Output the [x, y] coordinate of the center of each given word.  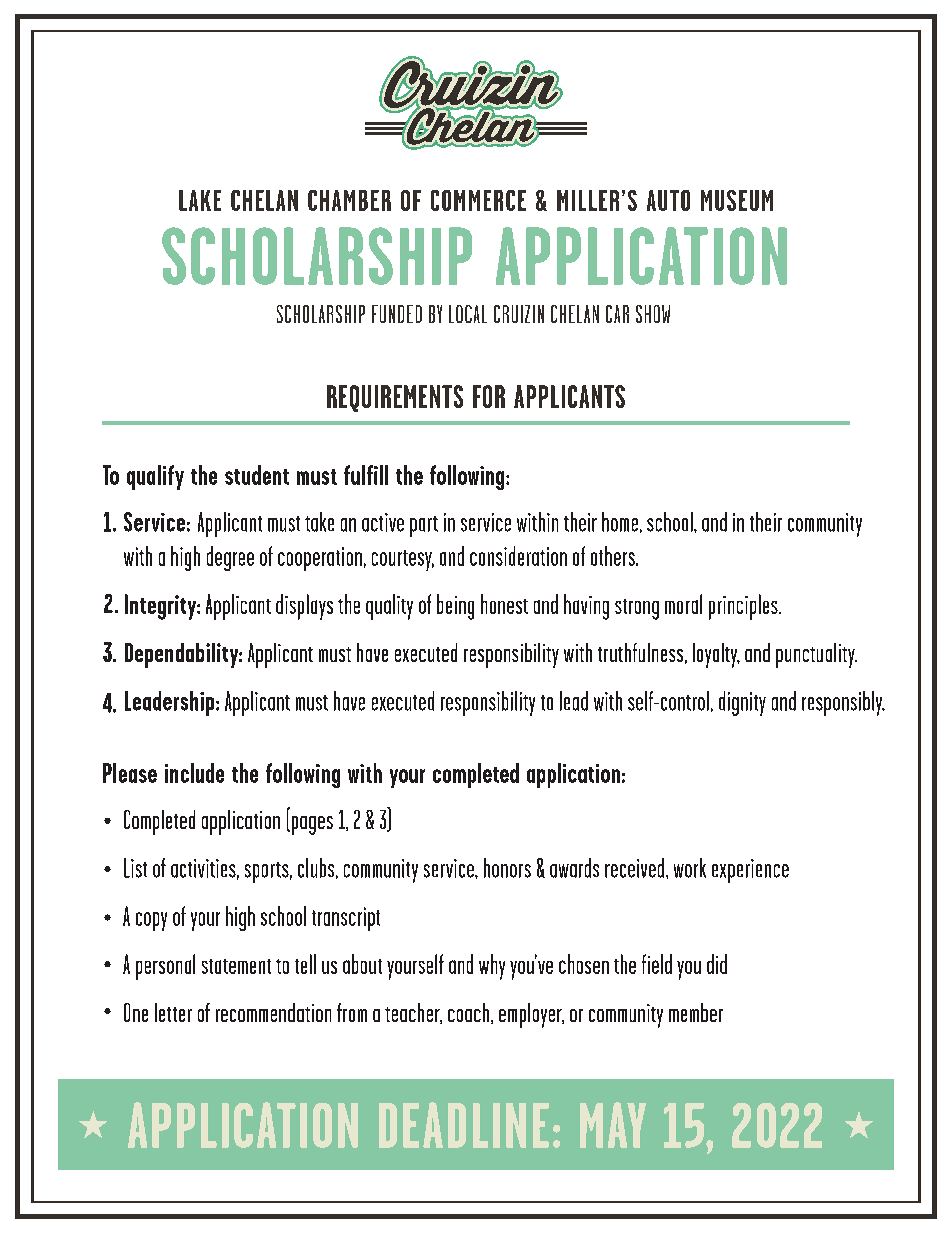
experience [750, 871]
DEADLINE [464, 1125]
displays [304, 607]
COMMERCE [478, 200]
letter [173, 1012]
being [455, 607]
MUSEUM [737, 200]
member [696, 1012]
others [614, 556]
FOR [489, 396]
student [257, 475]
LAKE [200, 200]
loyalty [716, 655]
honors [507, 868]
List [135, 868]
